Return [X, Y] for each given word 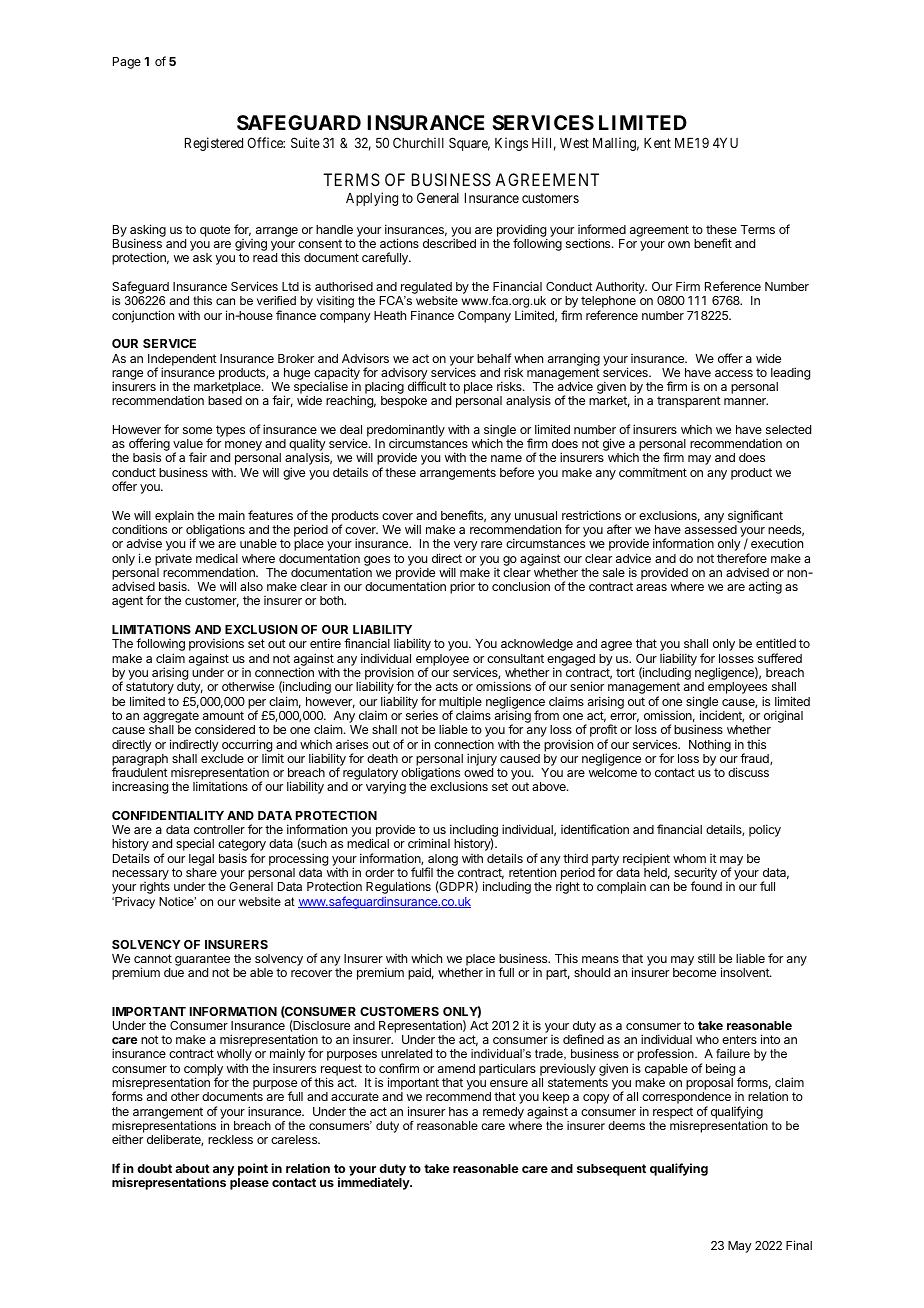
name [506, 458]
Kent [657, 143]
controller [219, 829]
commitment [653, 472]
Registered [214, 144]
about [192, 1168]
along [442, 861]
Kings [511, 144]
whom [689, 858]
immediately [375, 1183]
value [188, 443]
